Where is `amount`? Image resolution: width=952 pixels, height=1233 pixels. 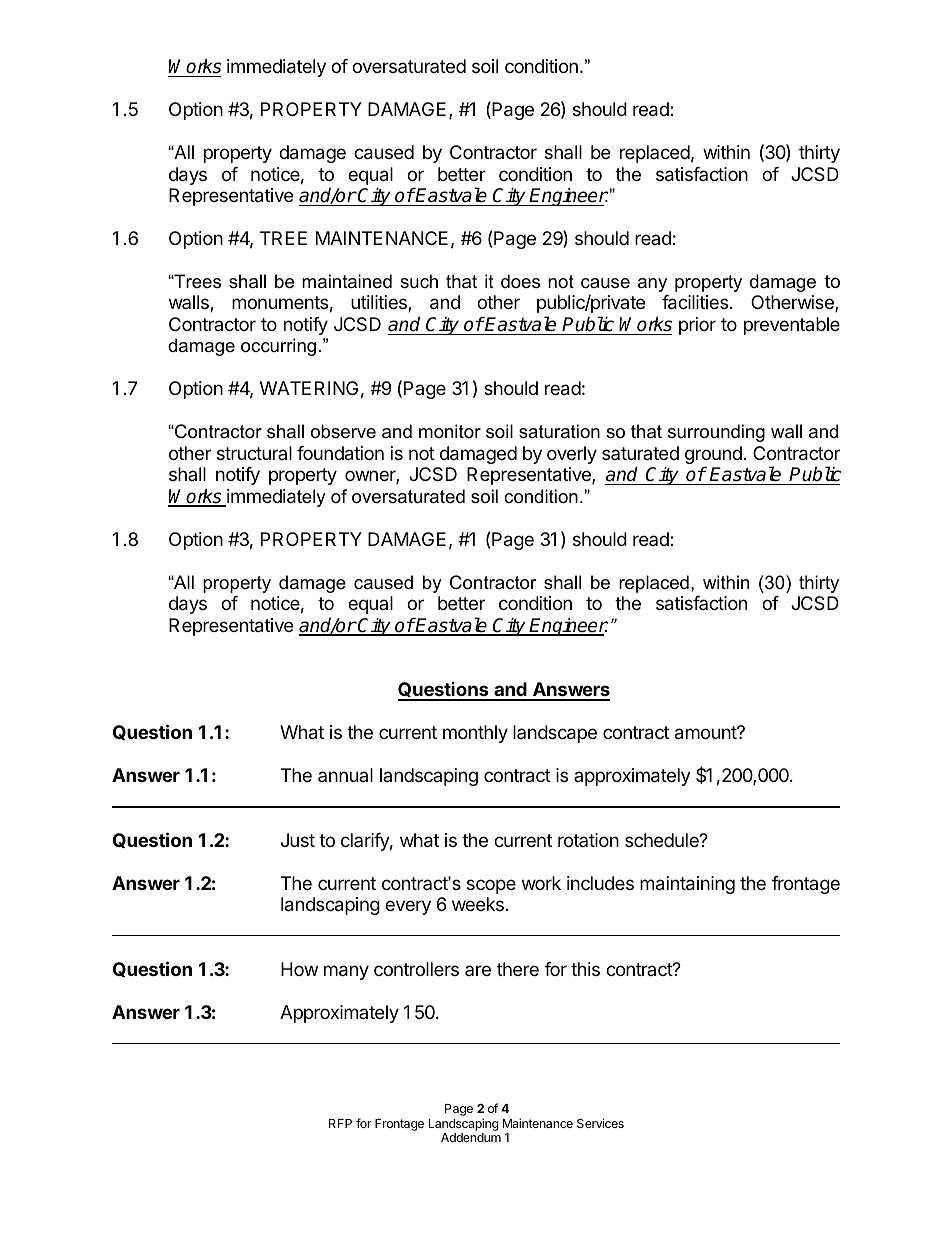 amount is located at coordinates (706, 733).
